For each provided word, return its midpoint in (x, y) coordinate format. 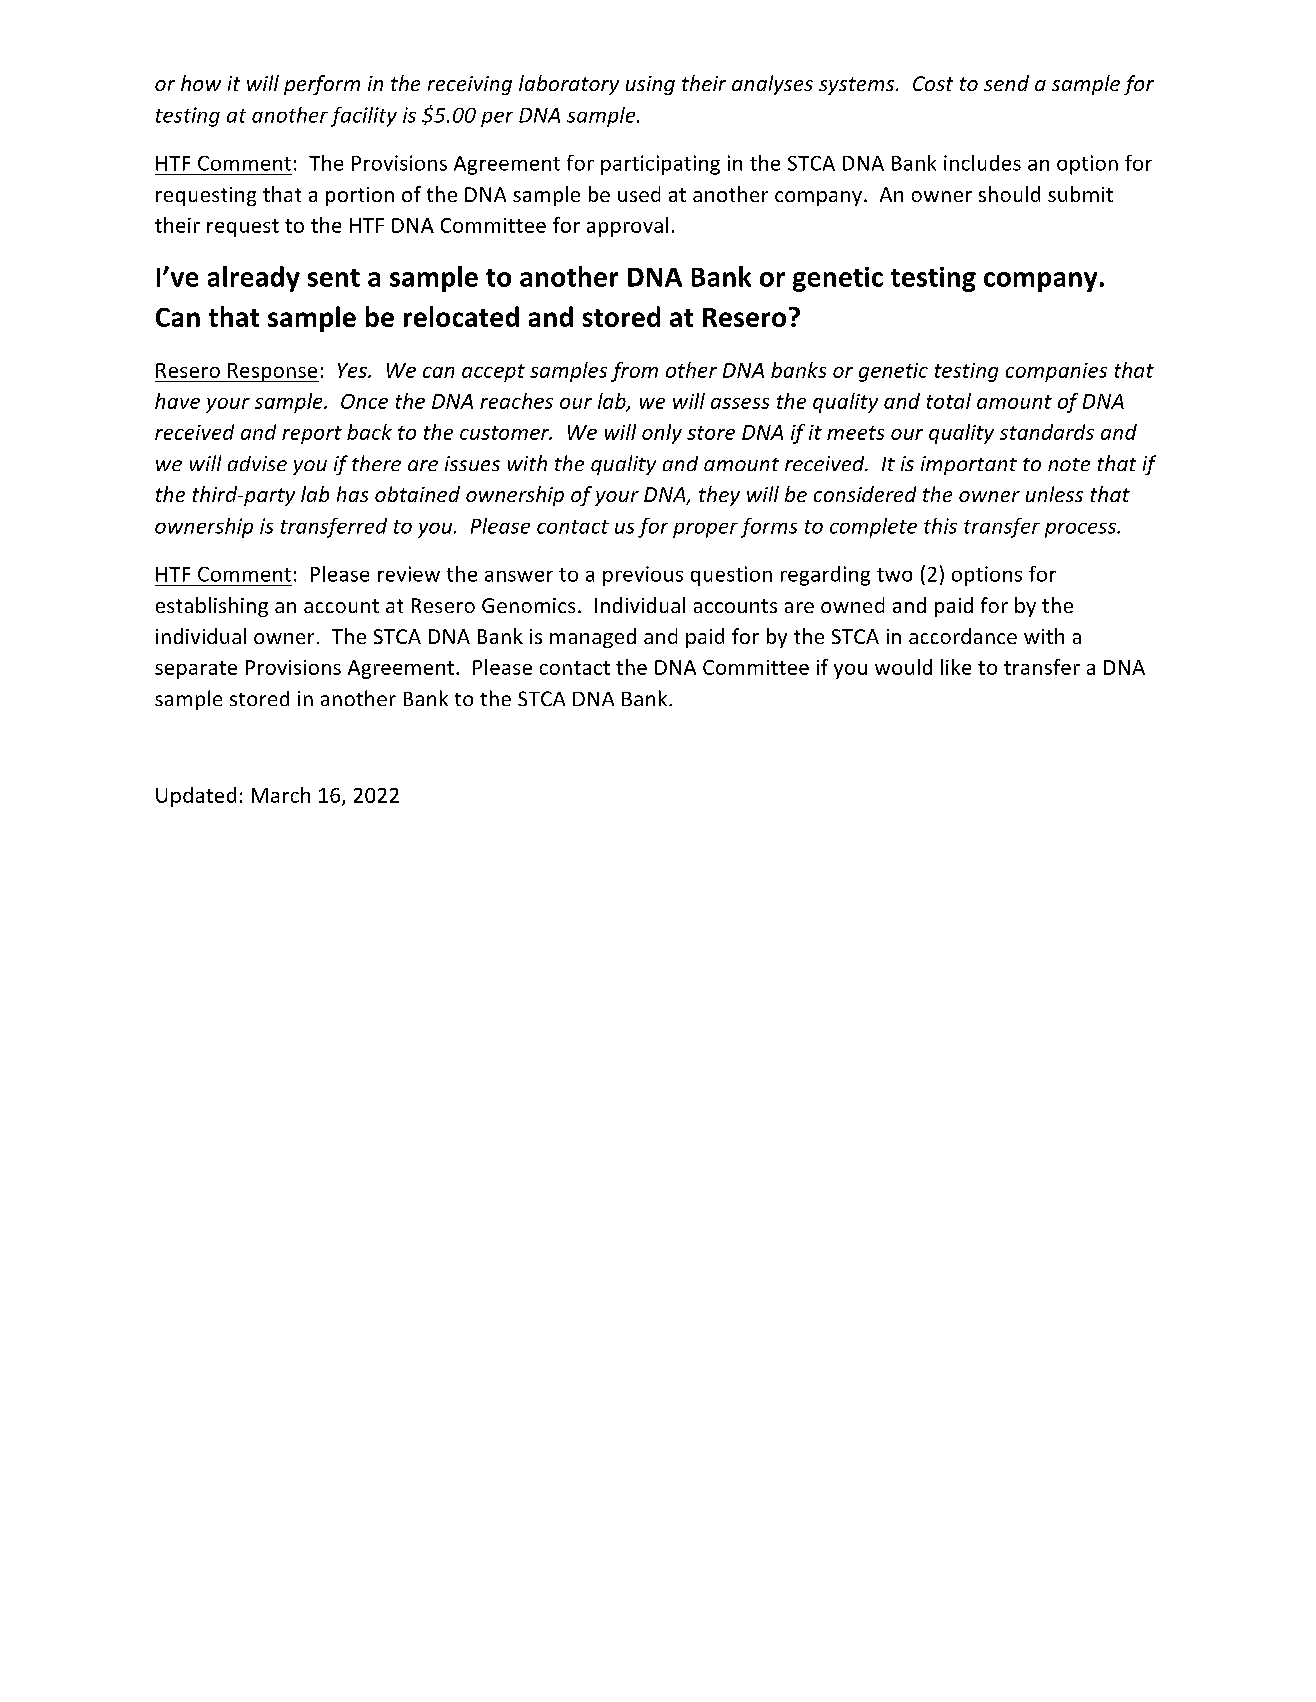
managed (593, 638)
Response (272, 372)
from (634, 372)
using (650, 85)
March (281, 795)
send (1006, 83)
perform (322, 85)
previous (643, 576)
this (940, 526)
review (409, 574)
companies (1056, 372)
